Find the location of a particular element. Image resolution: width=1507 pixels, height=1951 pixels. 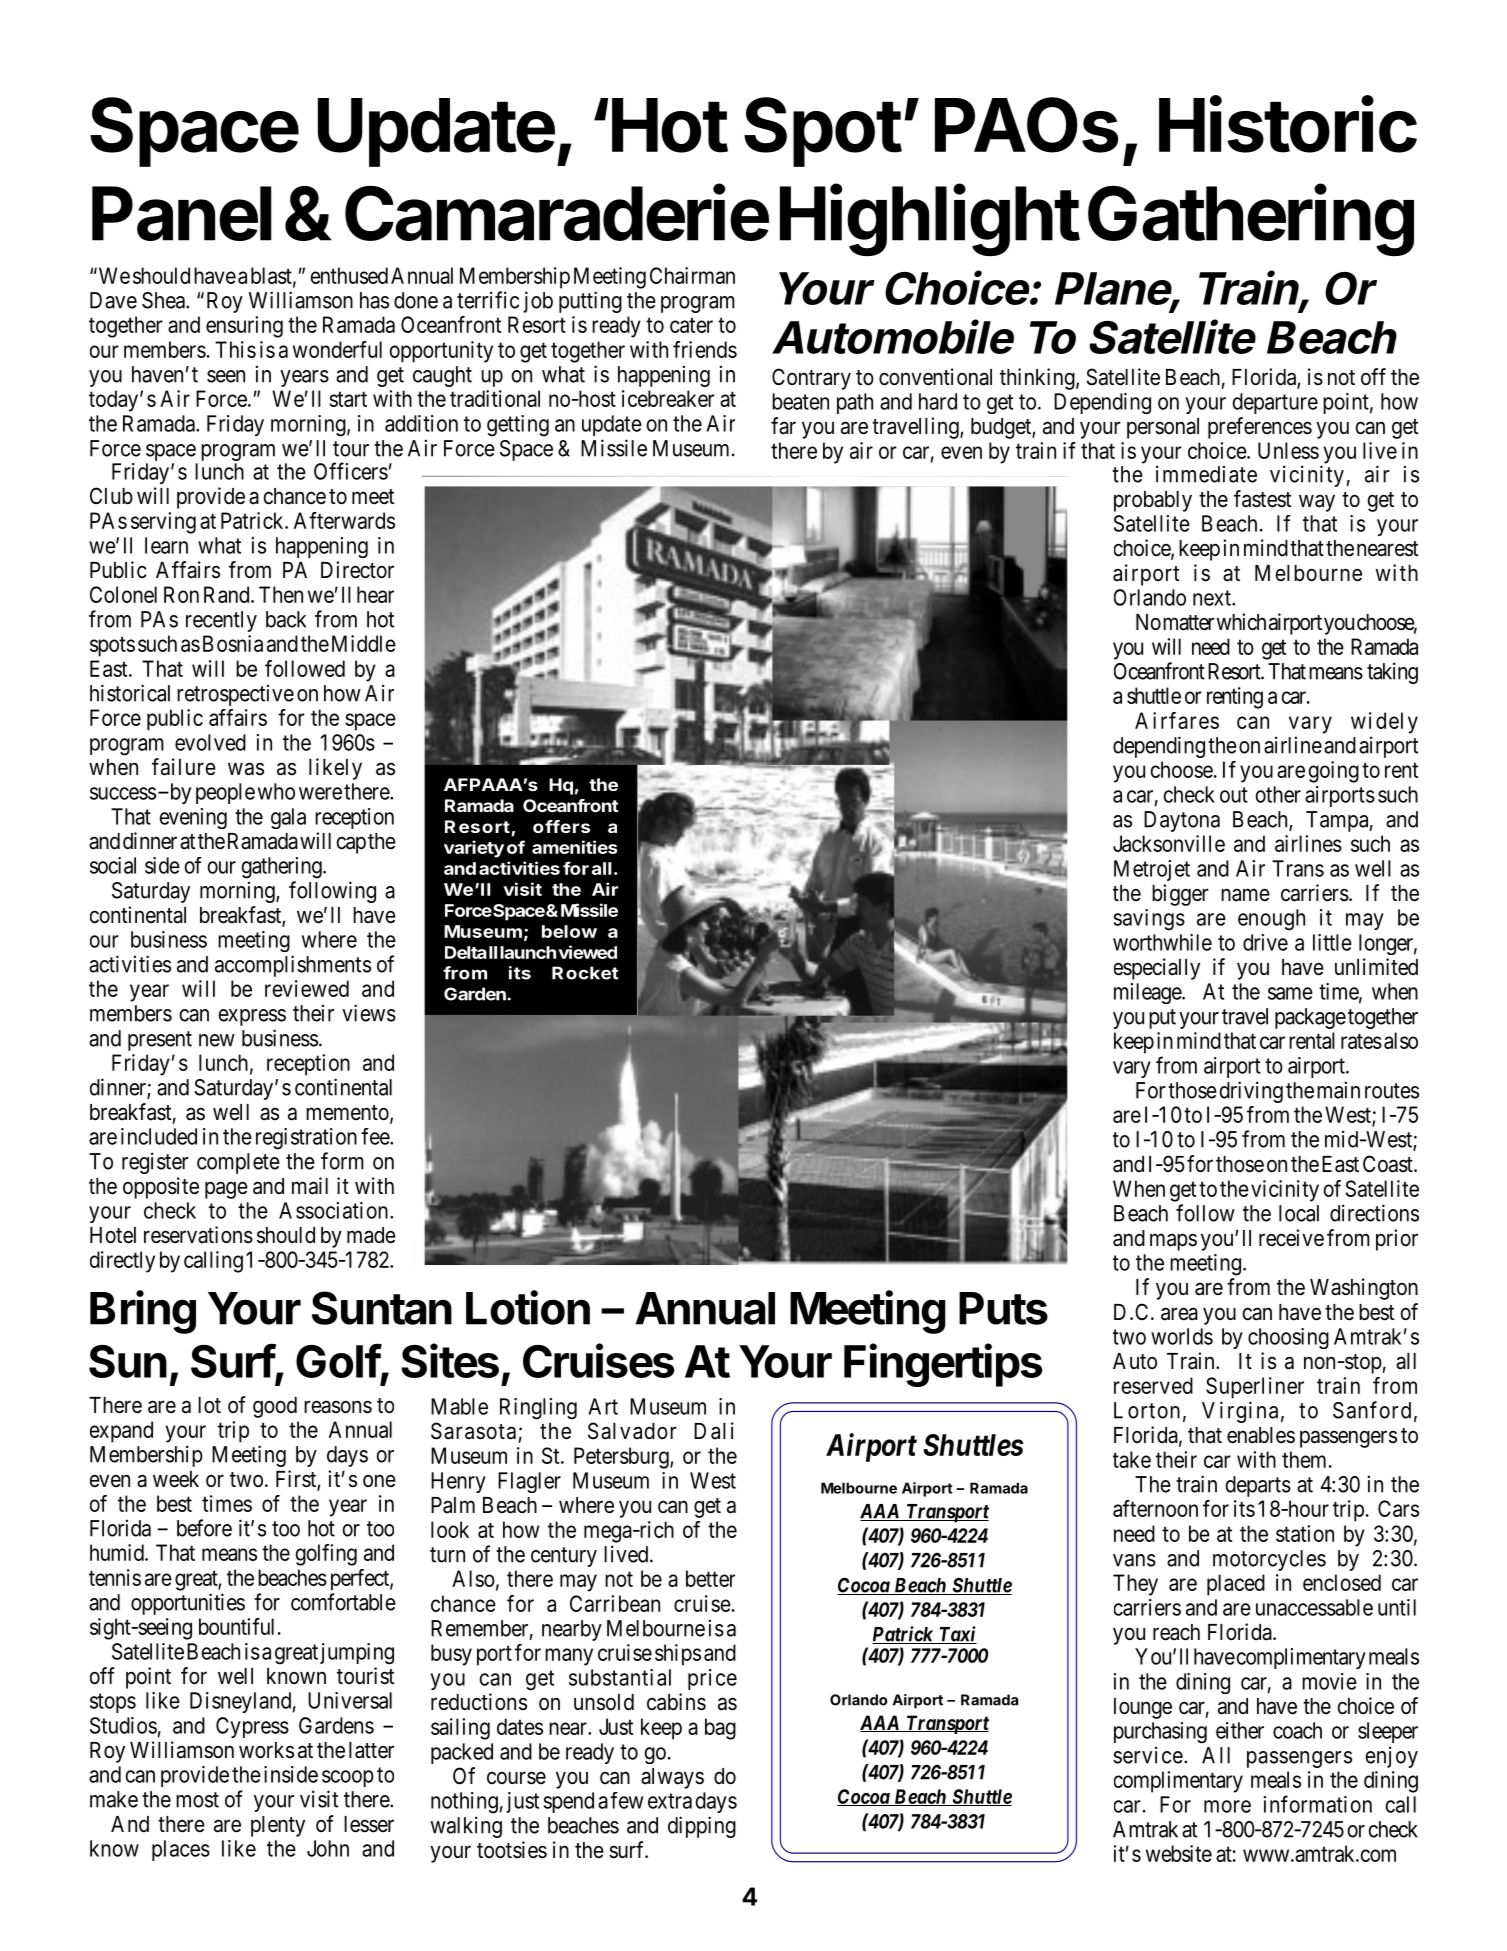

express is located at coordinates (252, 1017).
